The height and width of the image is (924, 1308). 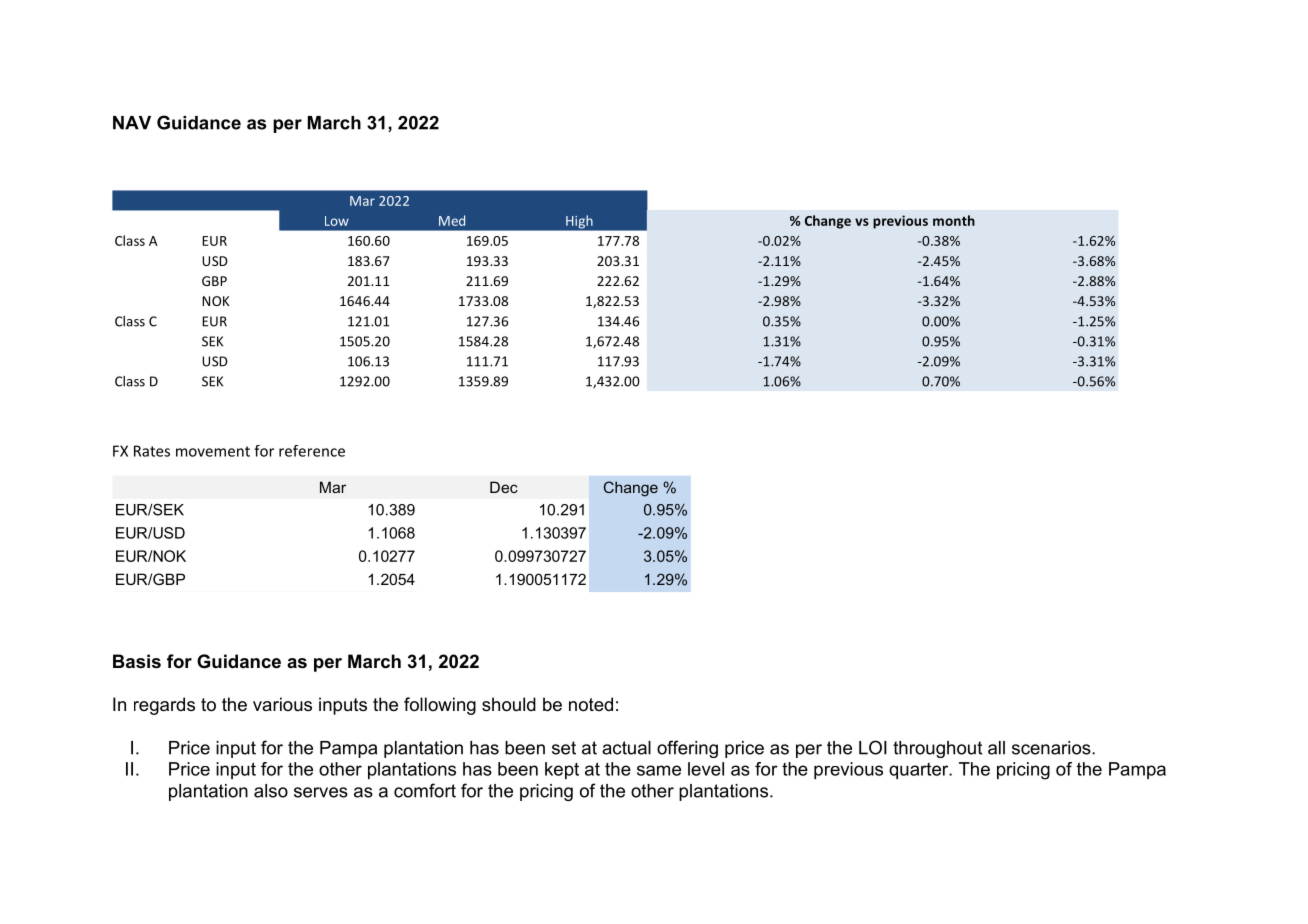 I want to click on also, so click(x=271, y=791).
